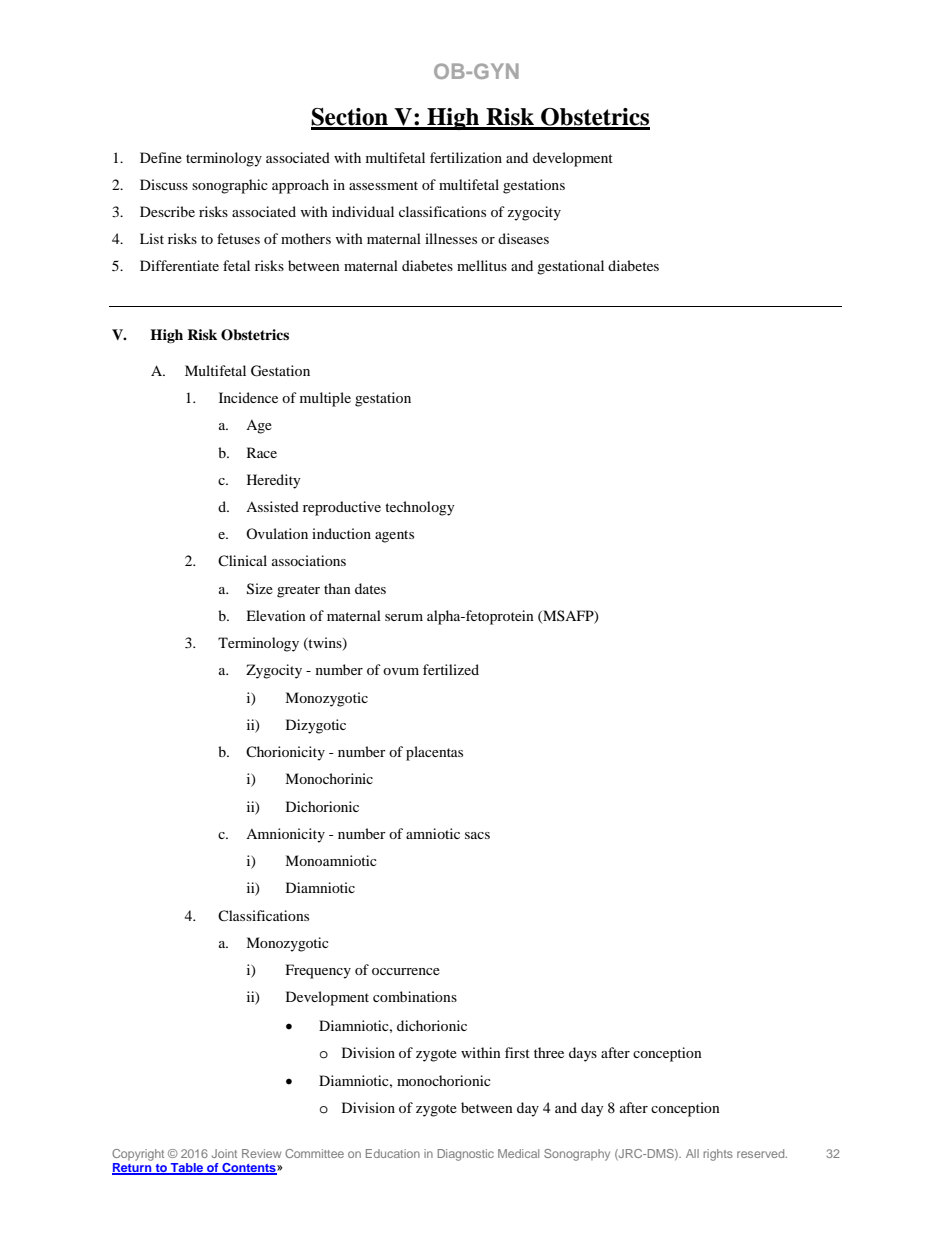  I want to click on Joint, so click(224, 1153).
